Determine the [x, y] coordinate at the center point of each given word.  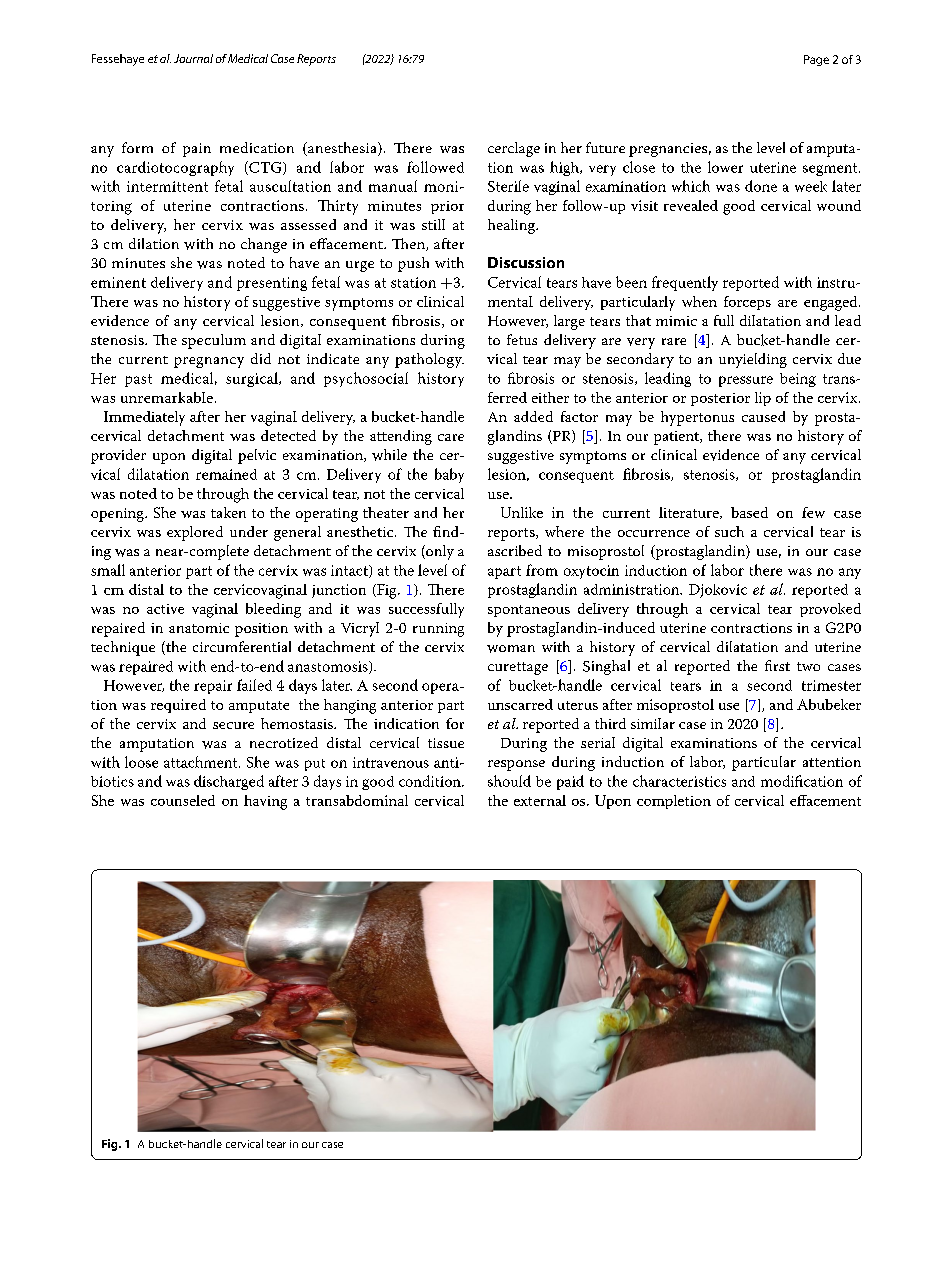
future [605, 147]
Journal [193, 58]
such [729, 531]
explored [195, 533]
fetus [522, 339]
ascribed [515, 550]
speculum [214, 341]
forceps [747, 303]
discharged [229, 782]
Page [816, 60]
